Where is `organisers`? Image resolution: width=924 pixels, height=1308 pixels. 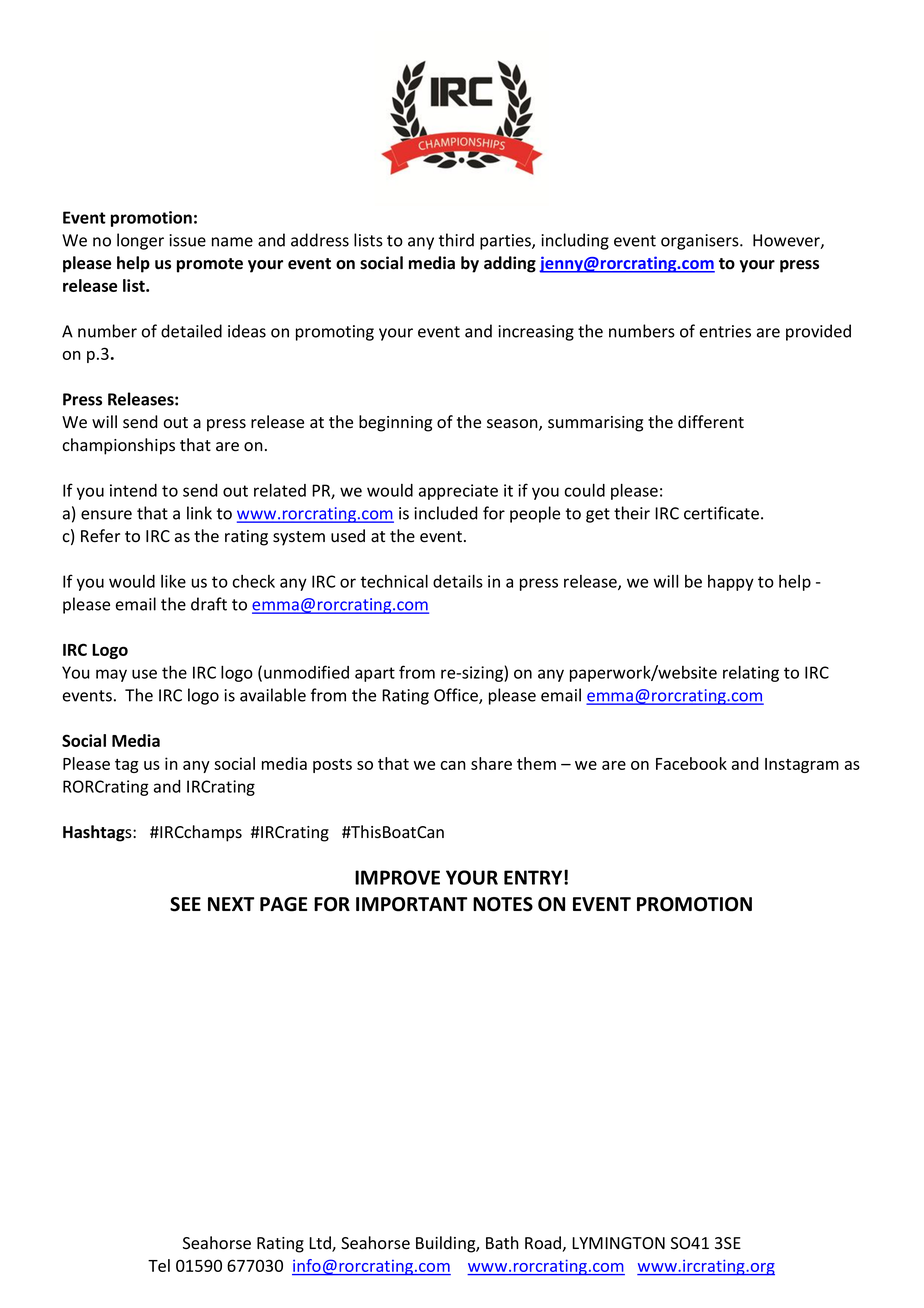 organisers is located at coordinates (701, 242).
